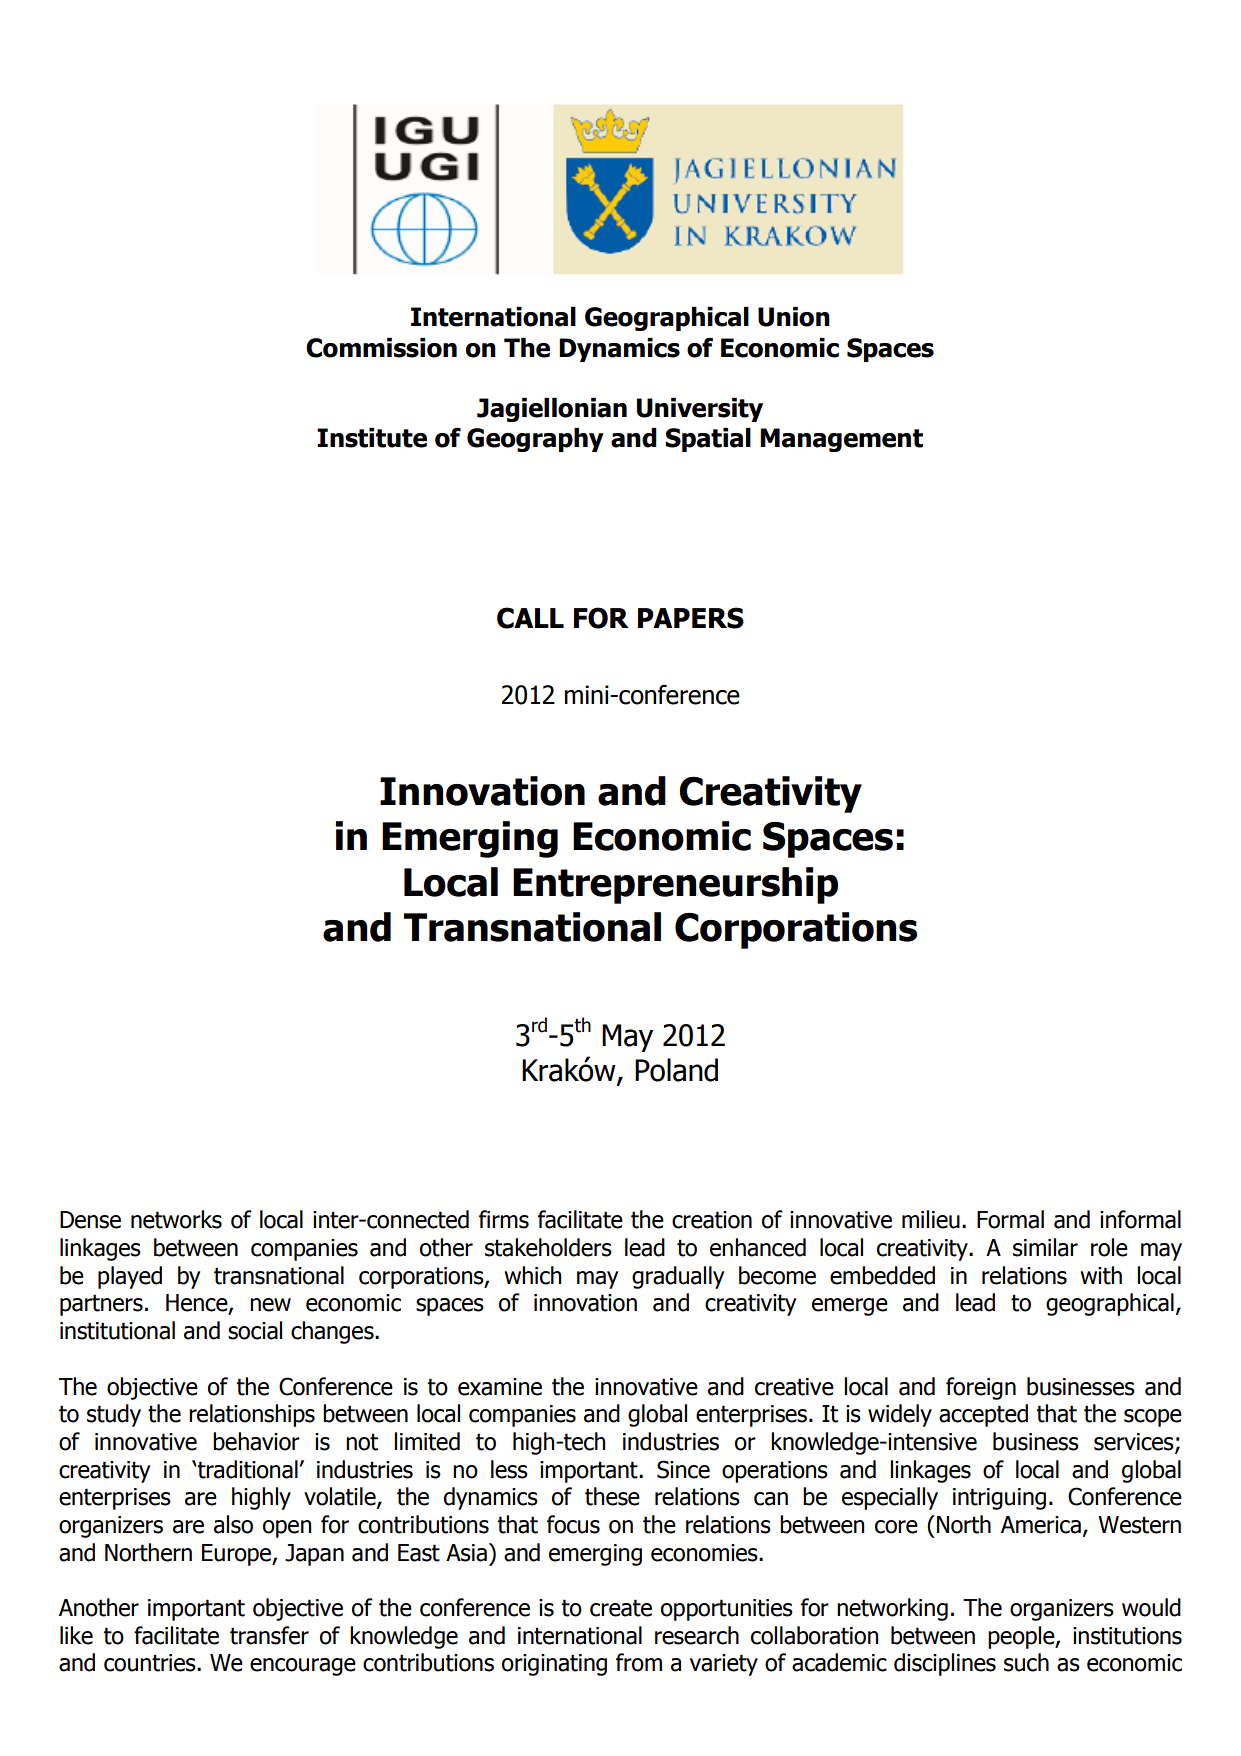 The image size is (1241, 1756). I want to click on create, so click(621, 1608).
